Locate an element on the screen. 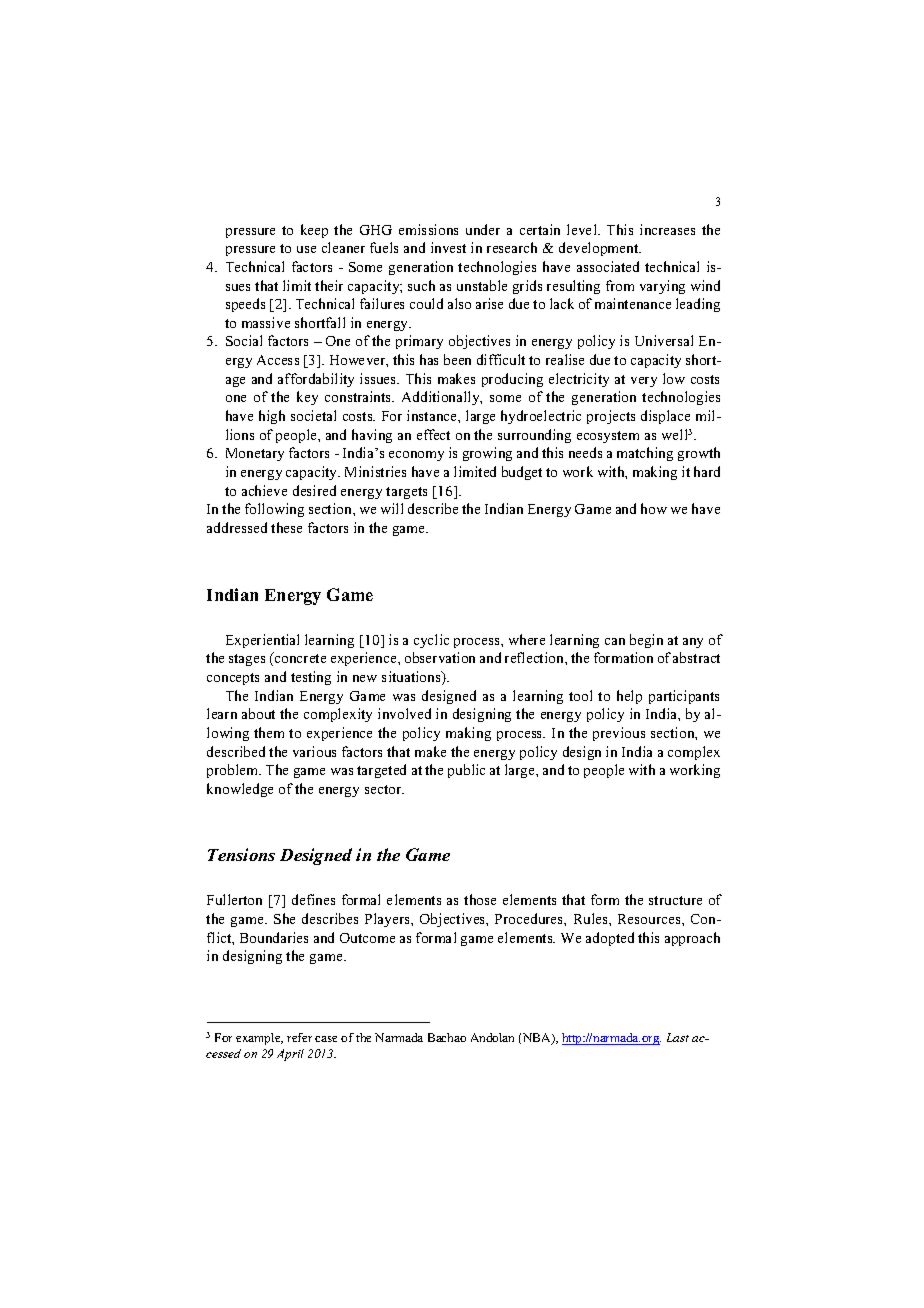  begin is located at coordinates (646, 641).
